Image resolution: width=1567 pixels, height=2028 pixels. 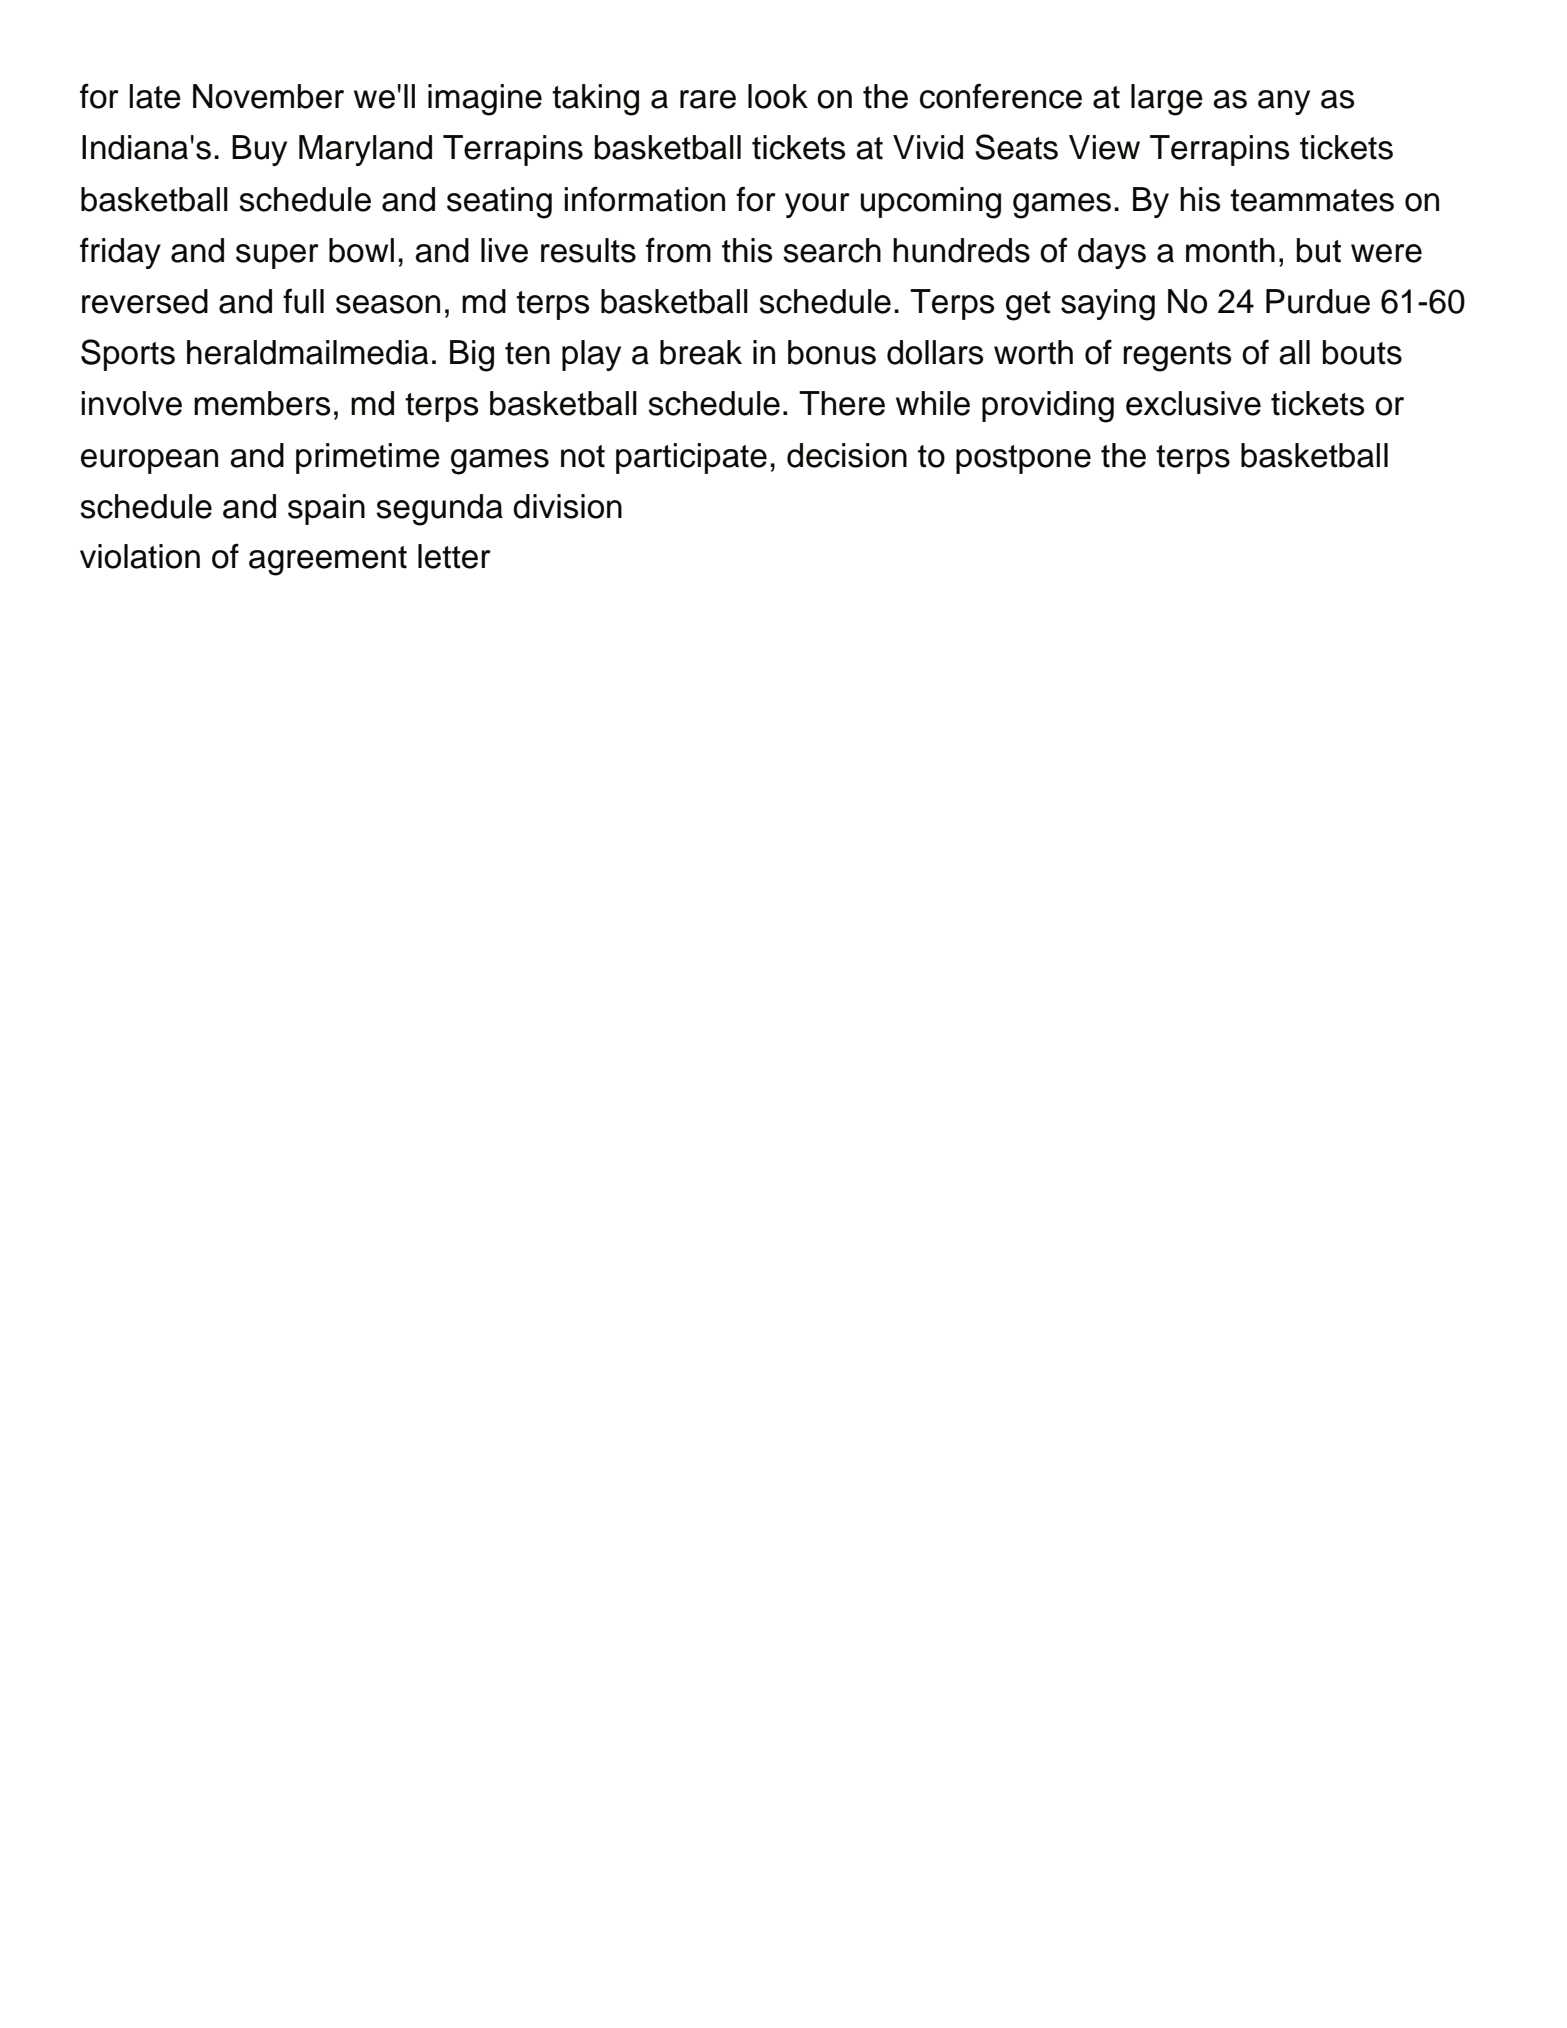 What do you see at coordinates (1177, 357) in the image?
I see `regents` at bounding box center [1177, 357].
